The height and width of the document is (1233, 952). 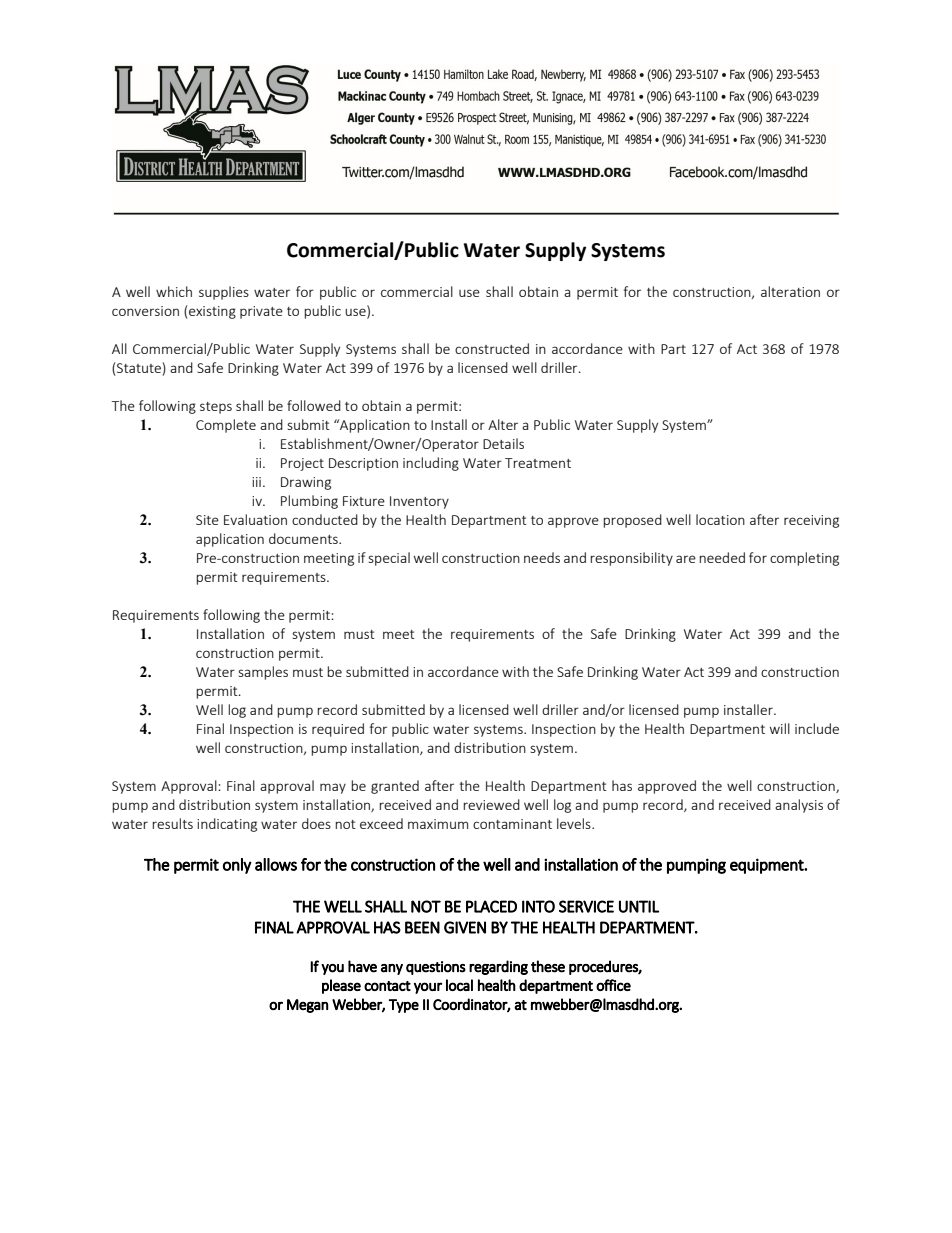 What do you see at coordinates (542, 557) in the document?
I see `needs` at bounding box center [542, 557].
